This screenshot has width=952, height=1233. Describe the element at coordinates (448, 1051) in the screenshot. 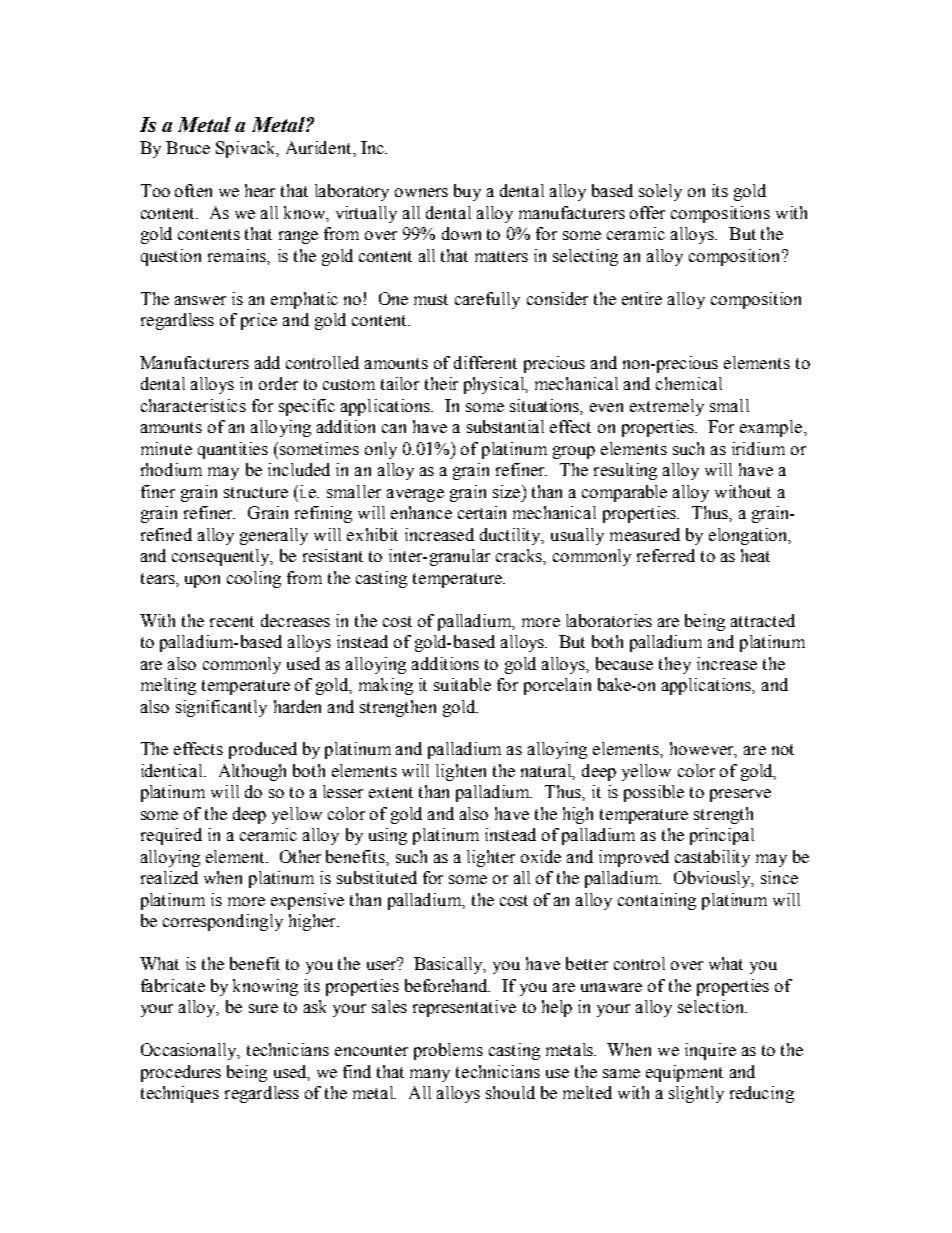

I see `problems` at that location.
